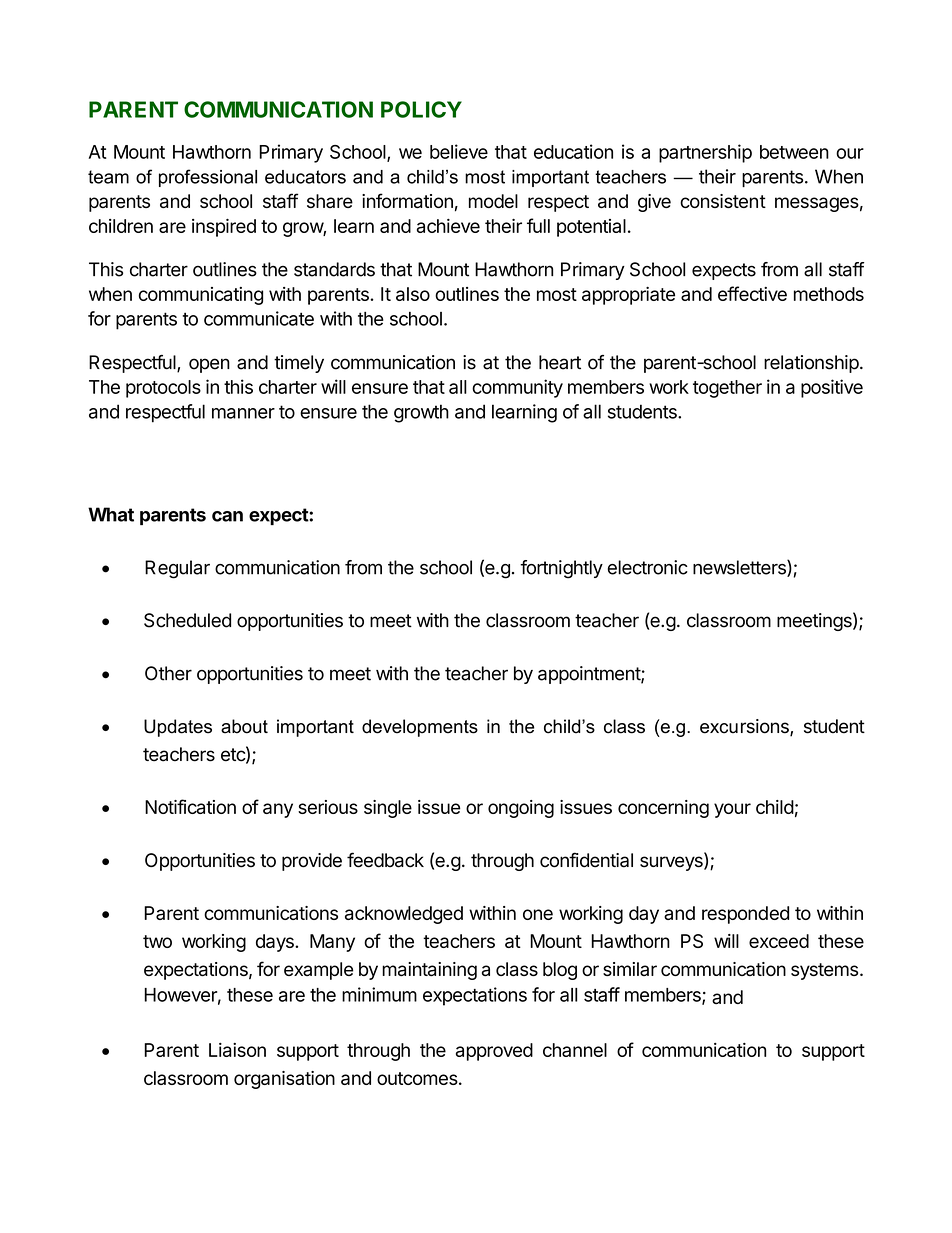 Image resolution: width=952 pixels, height=1233 pixels. Describe the element at coordinates (517, 388) in the screenshot. I see `community` at that location.
